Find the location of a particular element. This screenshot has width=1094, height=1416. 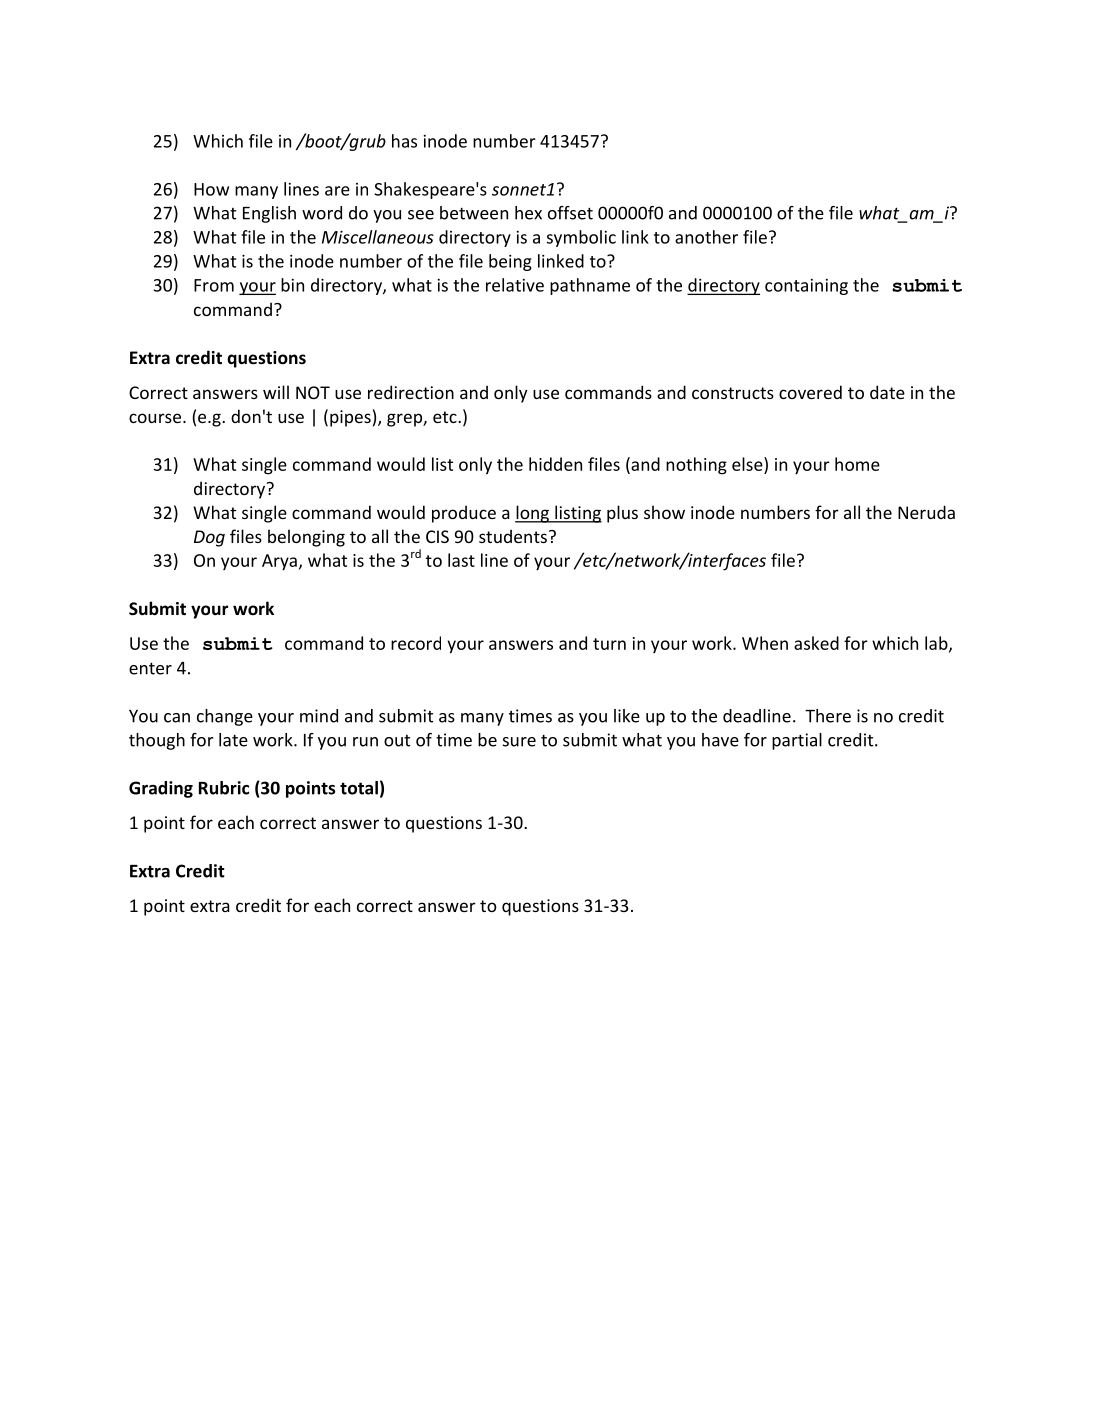

hex is located at coordinates (528, 213).
